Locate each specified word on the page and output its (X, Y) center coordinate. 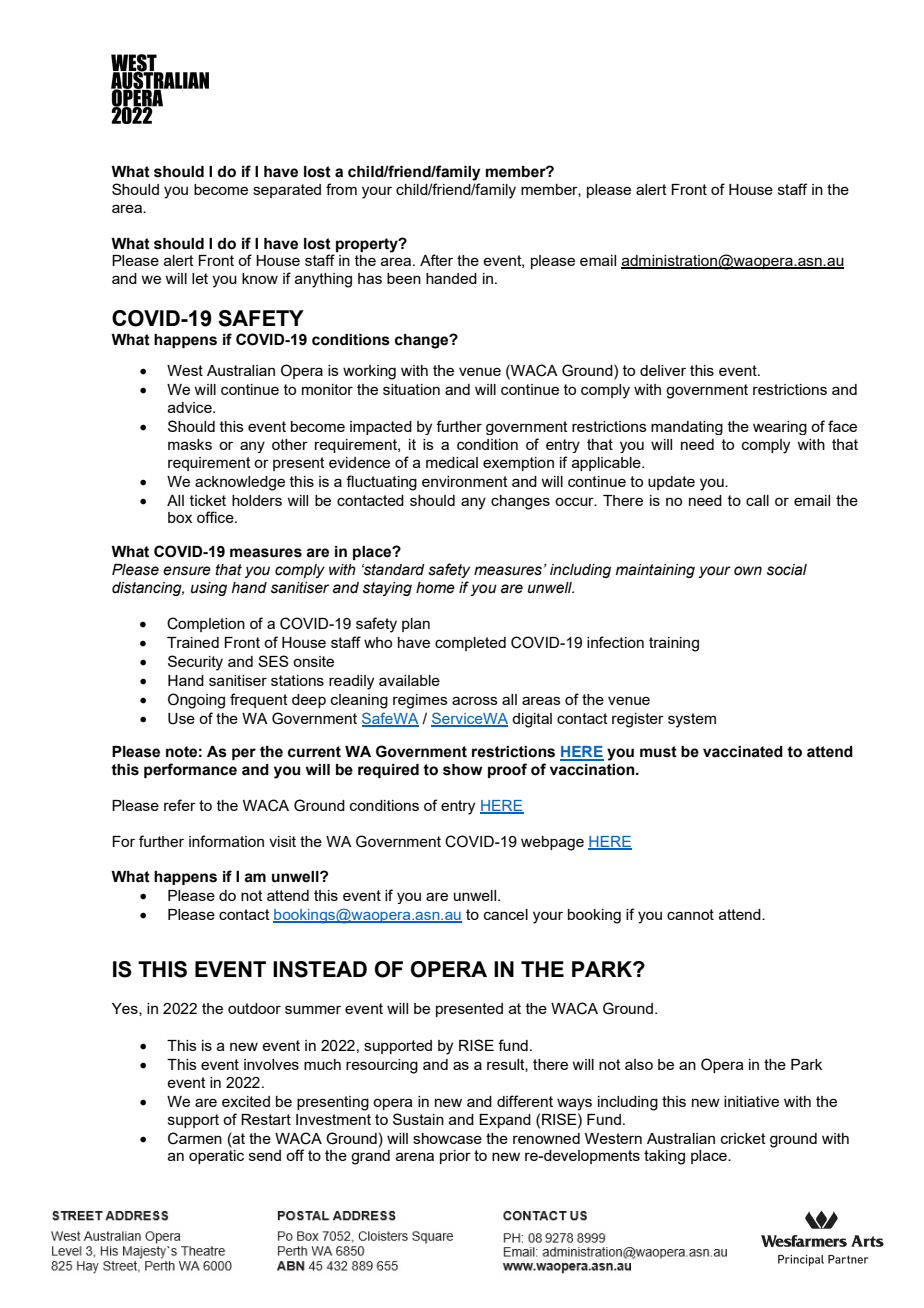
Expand (505, 1121)
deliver (663, 370)
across (475, 700)
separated (287, 191)
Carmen (195, 1138)
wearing (780, 428)
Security (195, 663)
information (226, 841)
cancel (506, 914)
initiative (751, 1101)
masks (190, 444)
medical (452, 462)
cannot (690, 914)
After (436, 260)
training (674, 644)
